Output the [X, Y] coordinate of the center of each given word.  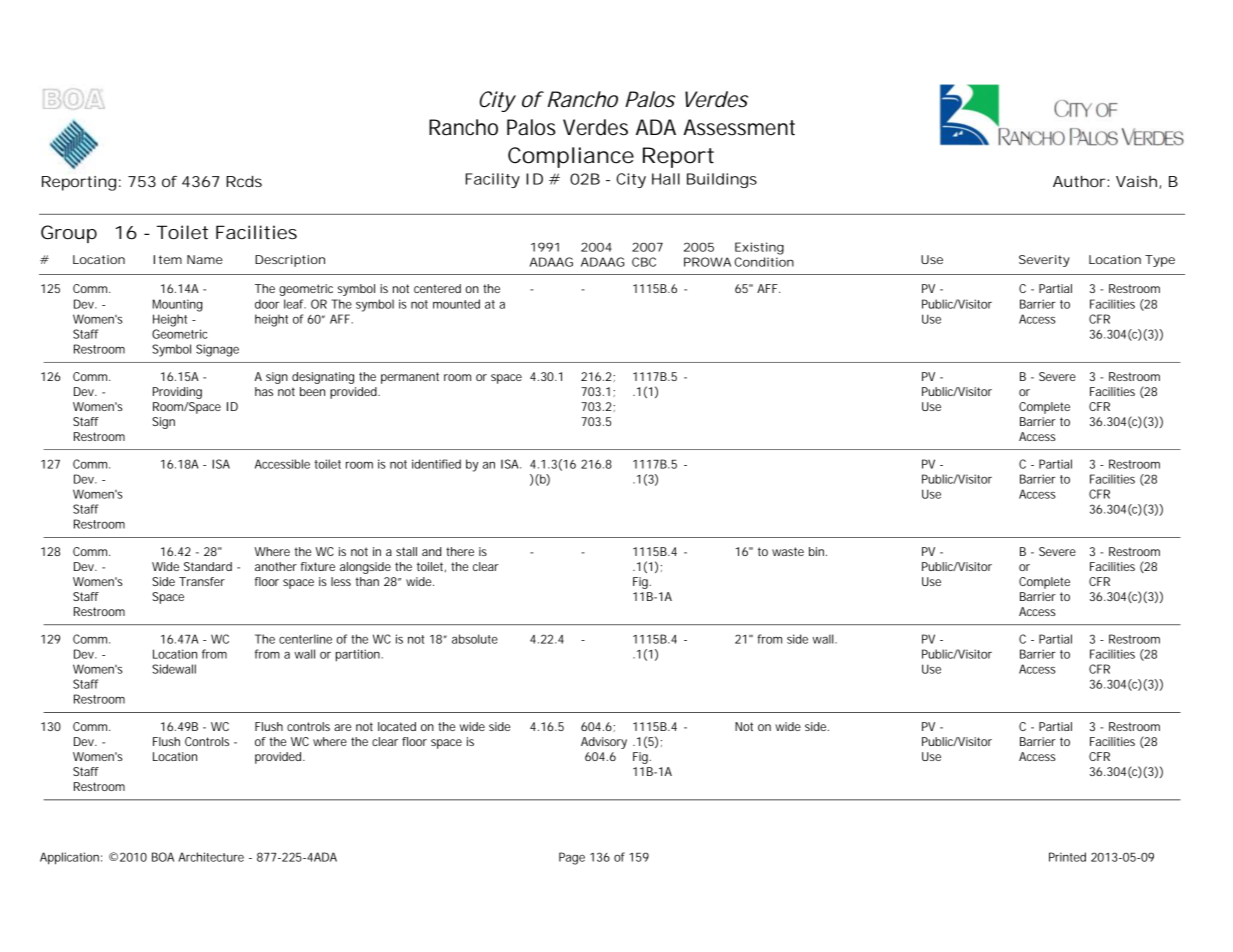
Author [1080, 181]
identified [436, 464]
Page [572, 858]
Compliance [571, 157]
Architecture [211, 857]
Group [69, 234]
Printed [1067, 857]
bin [818, 551]
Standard [208, 566]
